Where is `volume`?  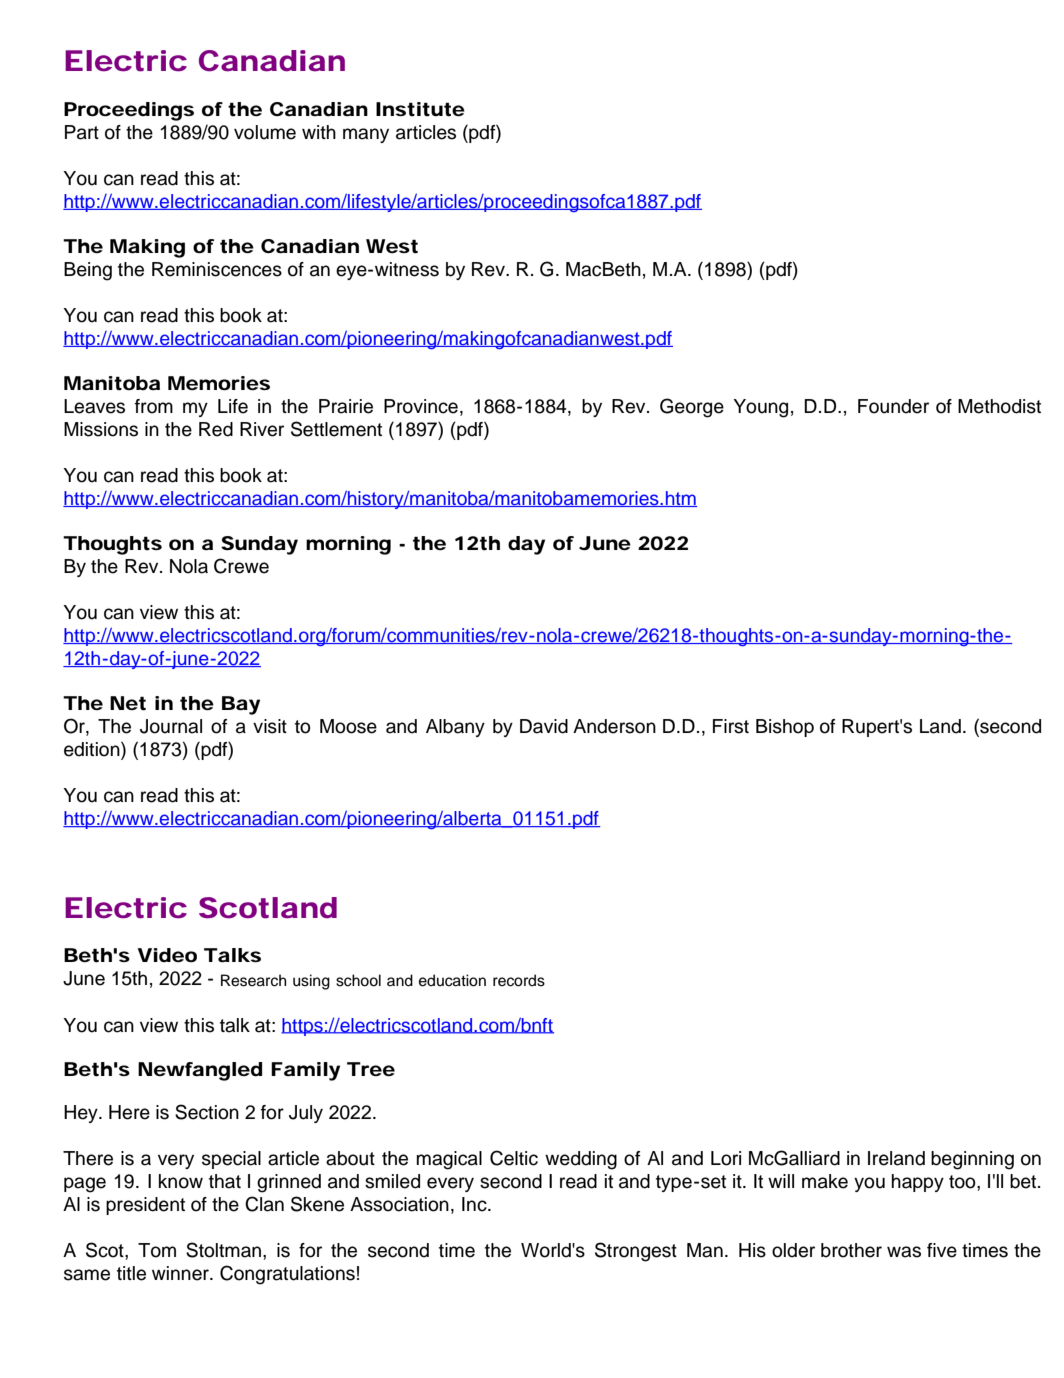
volume is located at coordinates (265, 132).
